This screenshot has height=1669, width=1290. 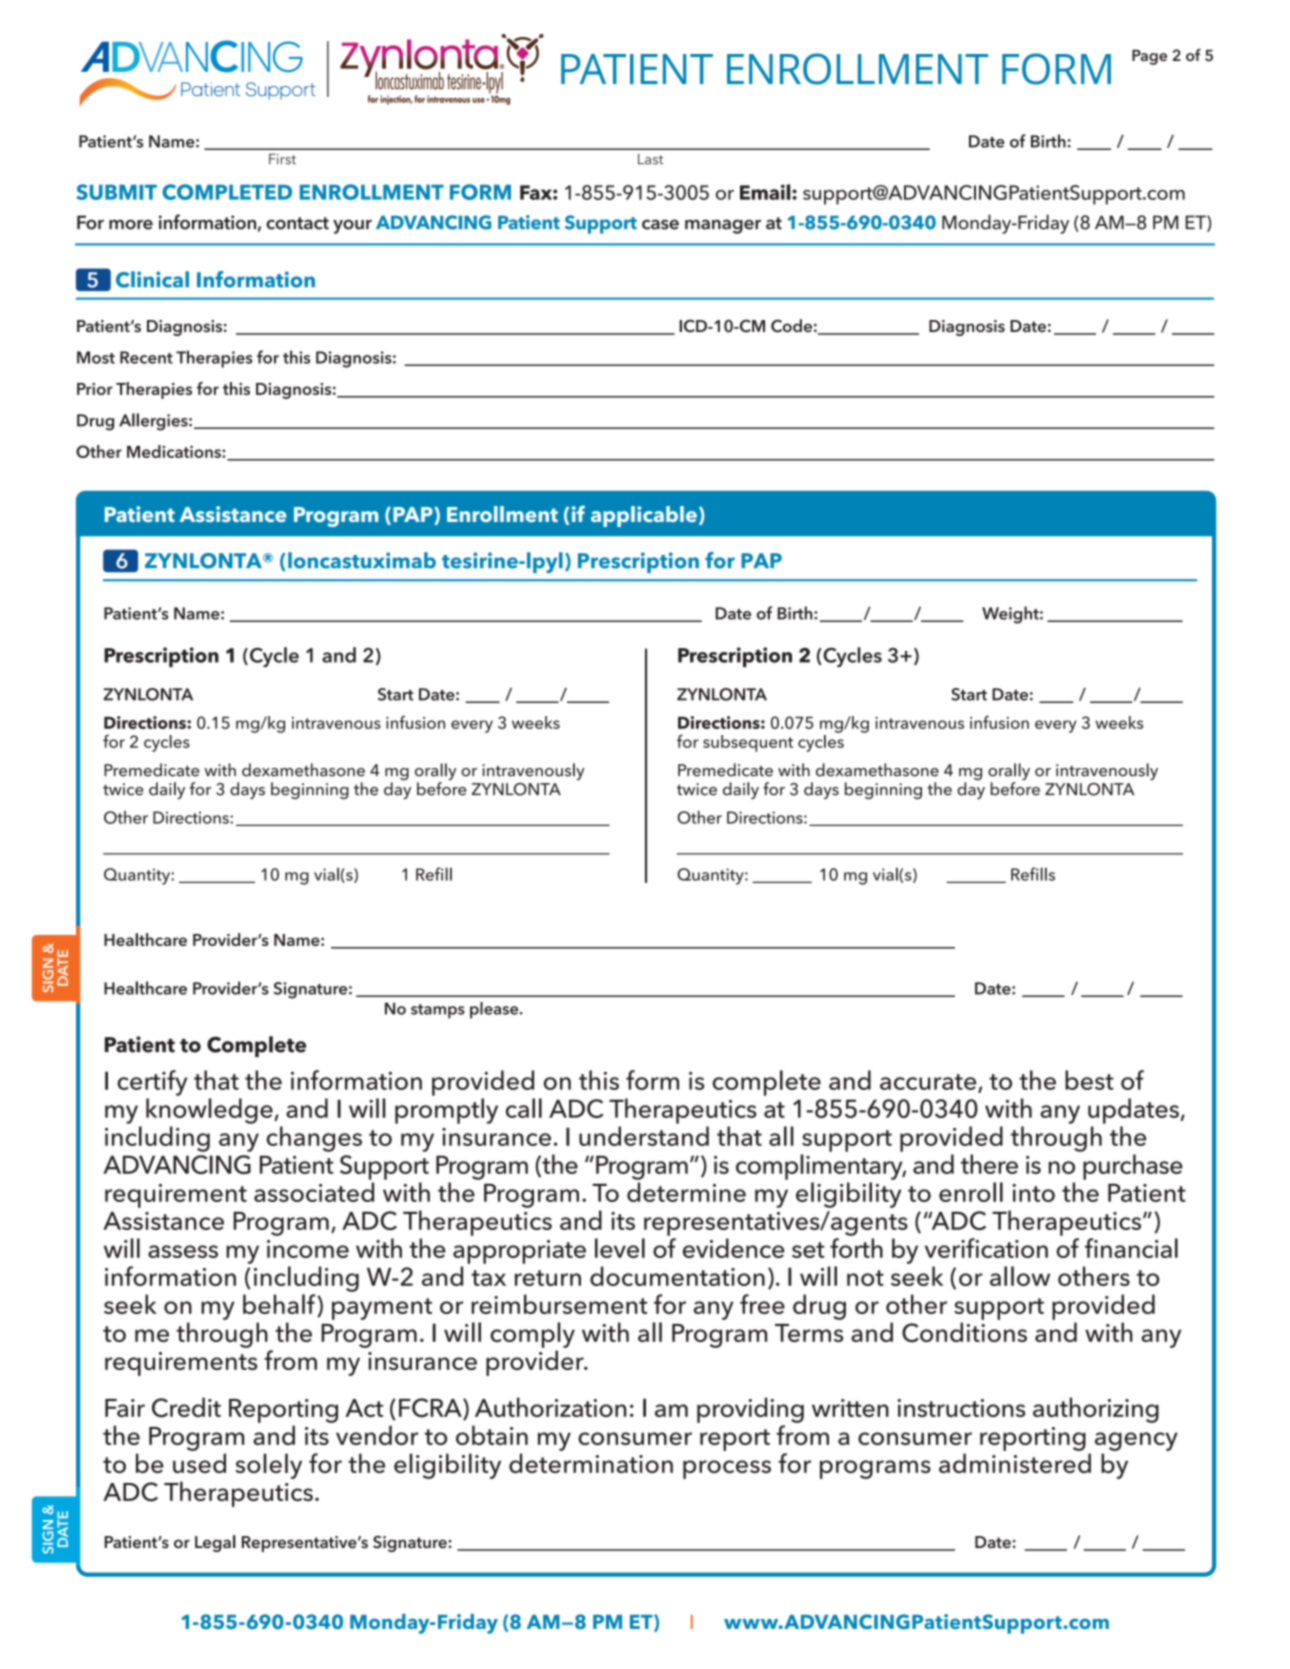 I want to click on used, so click(x=199, y=1463).
